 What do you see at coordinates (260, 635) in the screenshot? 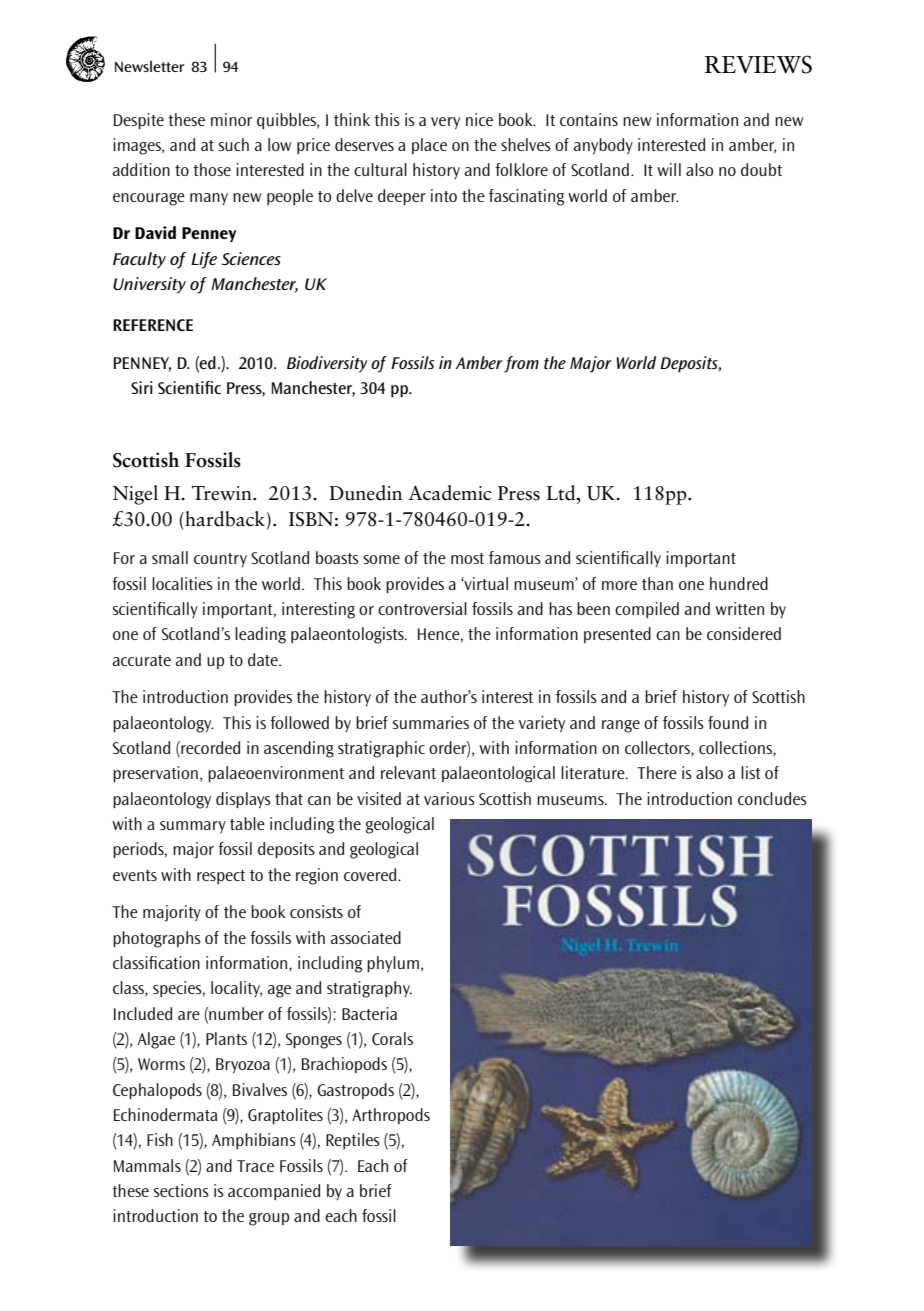
I see `leading` at bounding box center [260, 635].
